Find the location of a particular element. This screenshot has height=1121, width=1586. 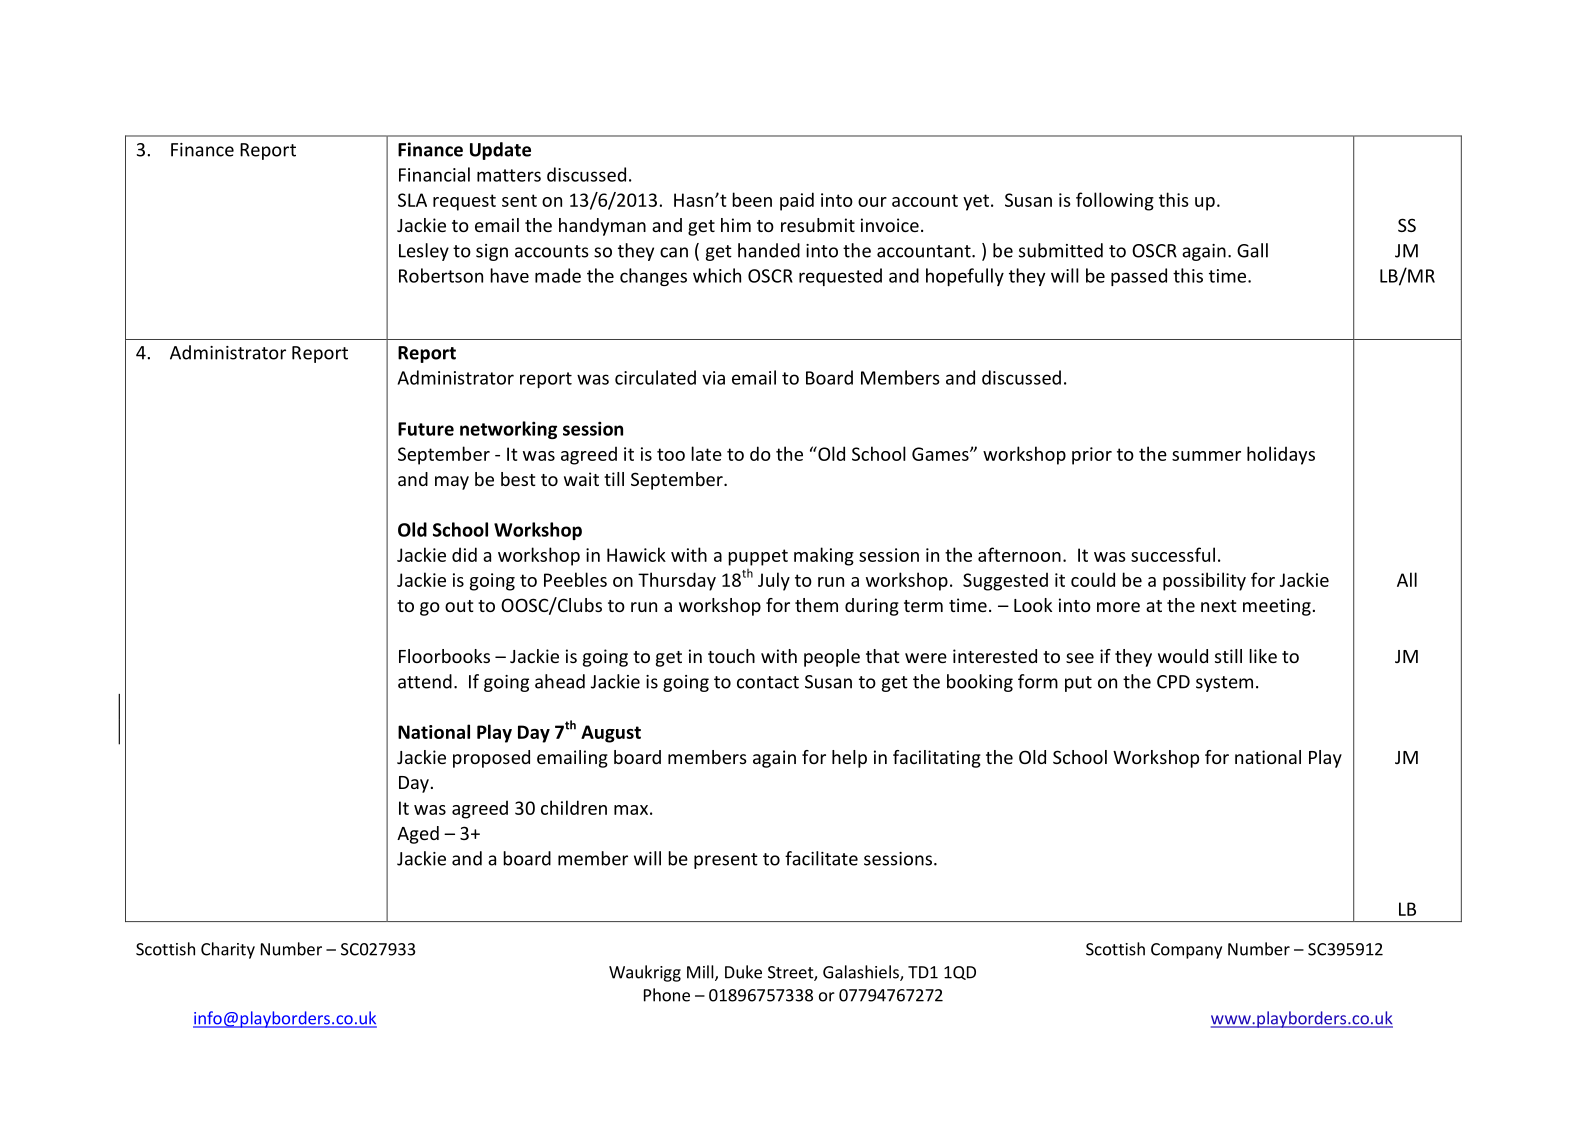

Future is located at coordinates (426, 429).
